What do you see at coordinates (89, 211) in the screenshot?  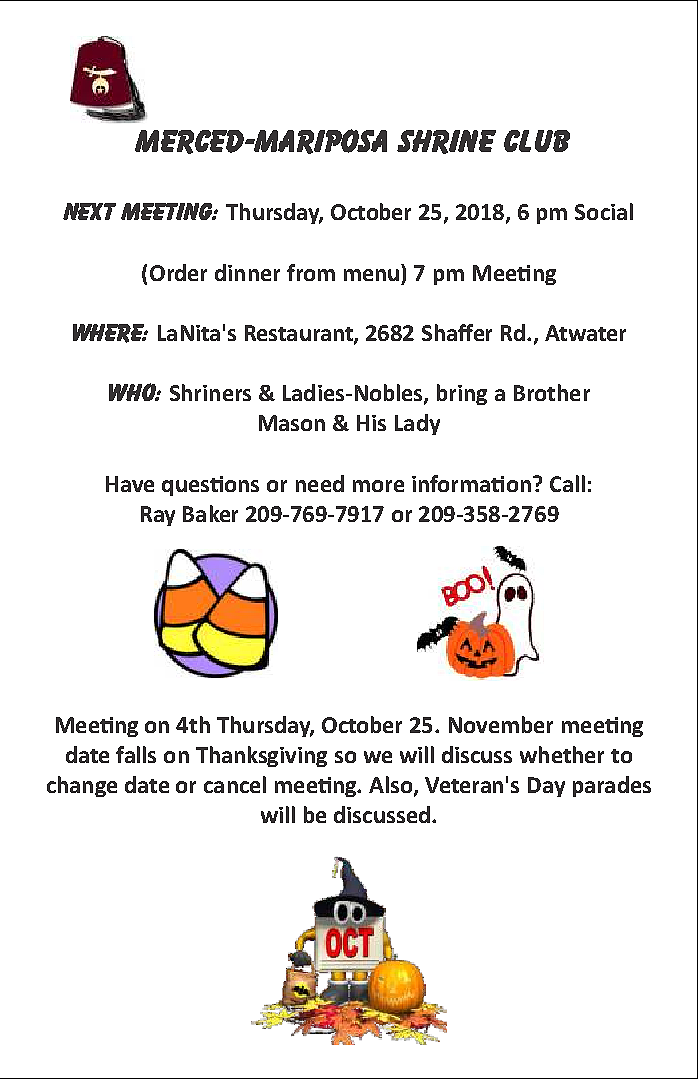 I see `NEXT` at bounding box center [89, 211].
